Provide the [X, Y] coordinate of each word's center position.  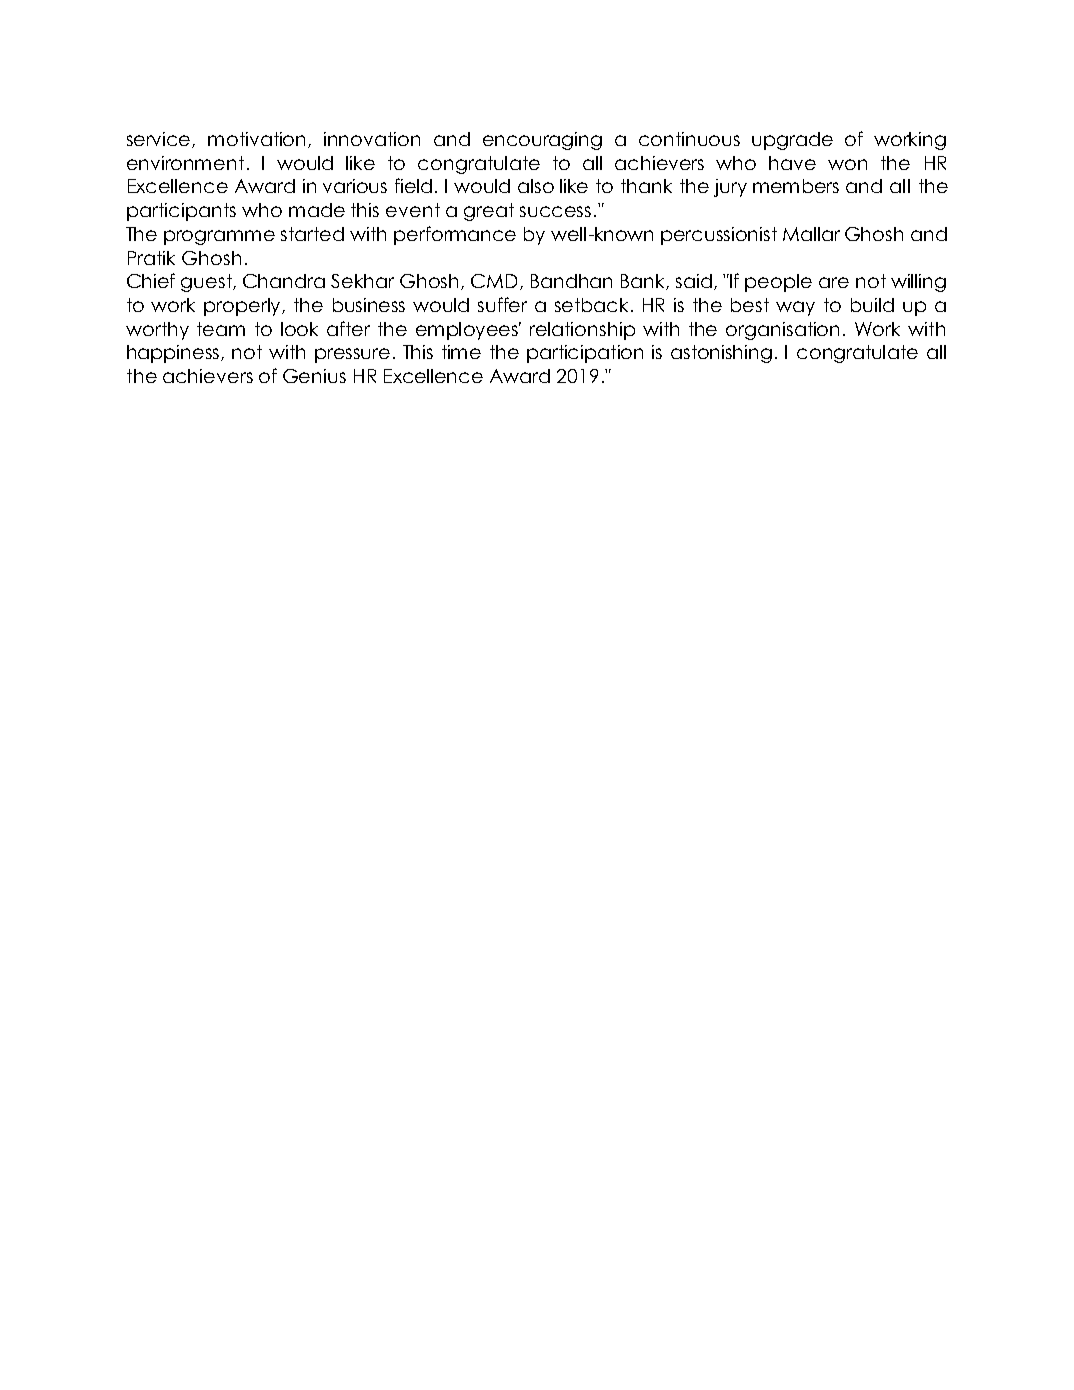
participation [585, 354]
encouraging [542, 141]
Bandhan [571, 281]
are [834, 282]
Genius [314, 376]
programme [219, 237]
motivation [258, 140]
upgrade [792, 141]
